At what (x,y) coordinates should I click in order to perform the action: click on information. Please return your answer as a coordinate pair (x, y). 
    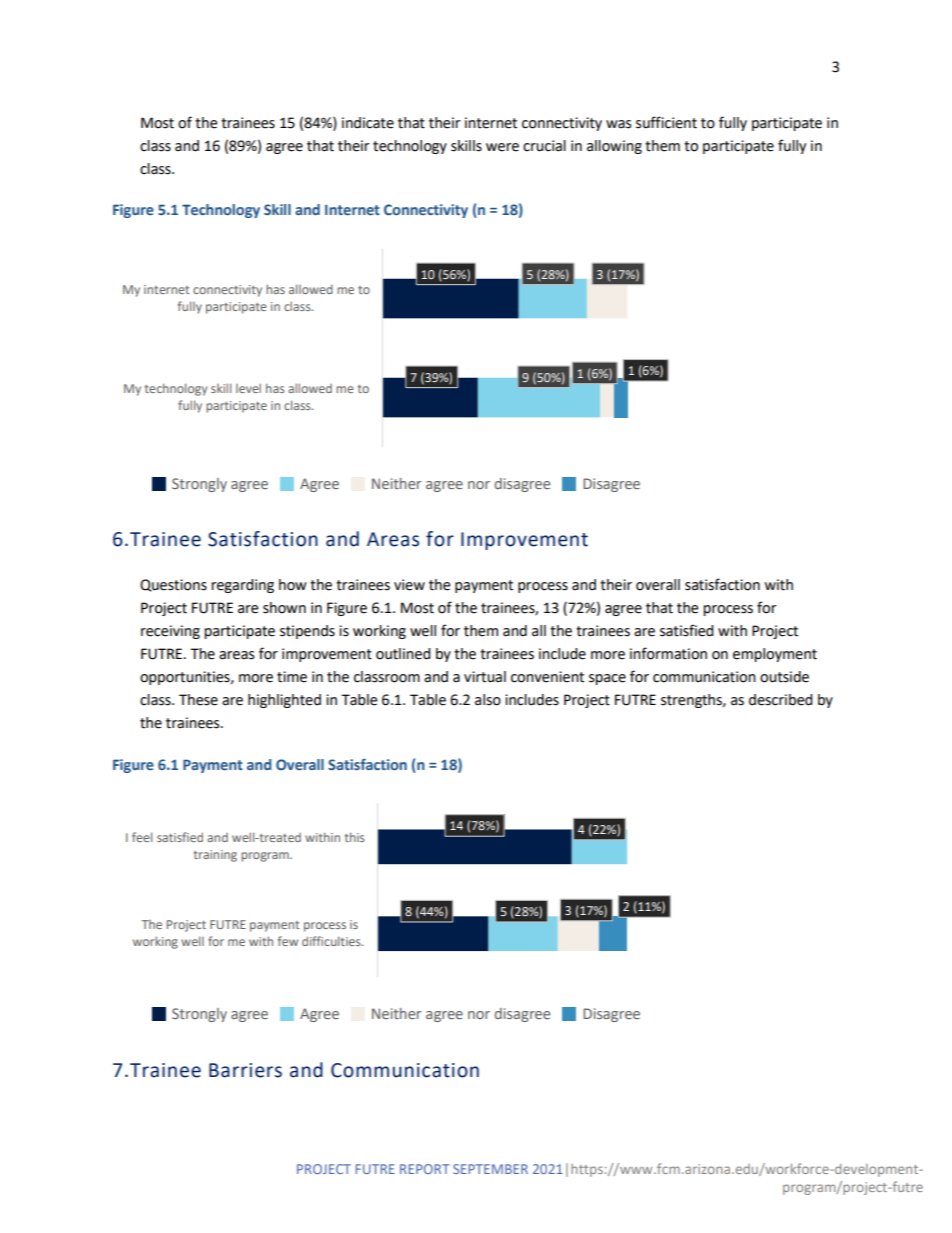
    Looking at the image, I should click on (668, 653).
